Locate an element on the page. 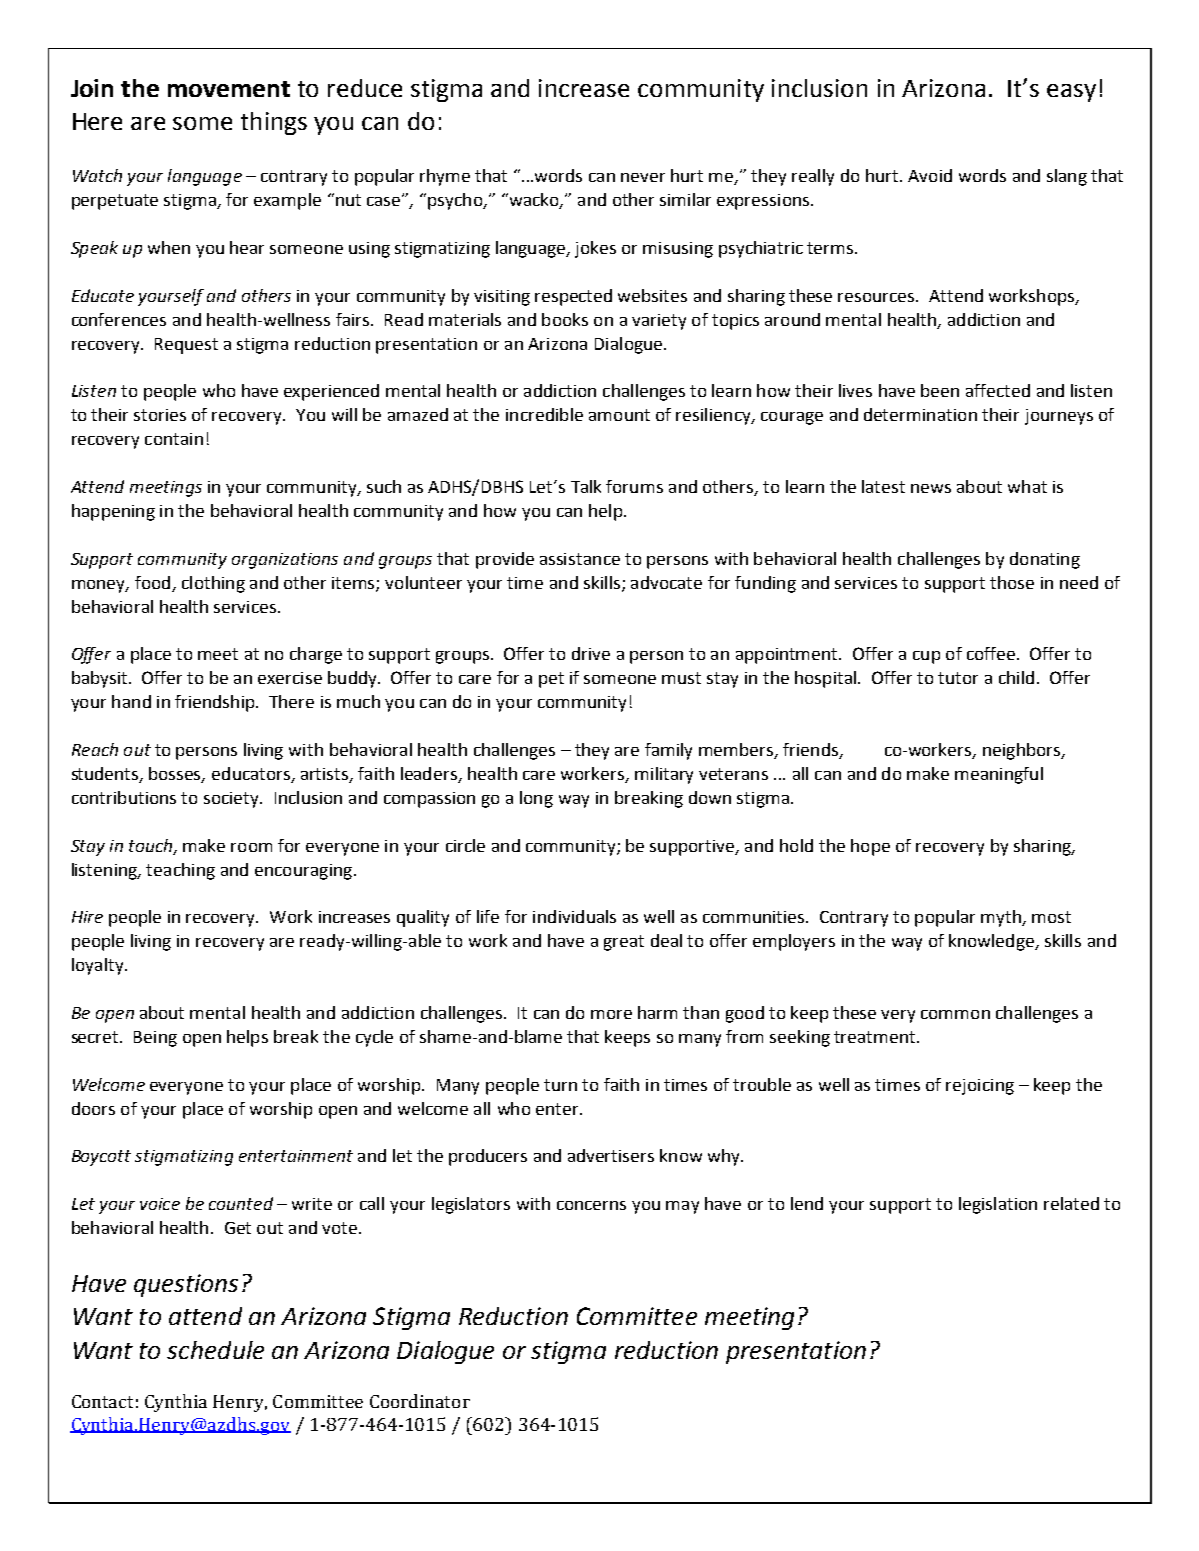 The width and height of the page is (1199, 1551). movement is located at coordinates (229, 89).
